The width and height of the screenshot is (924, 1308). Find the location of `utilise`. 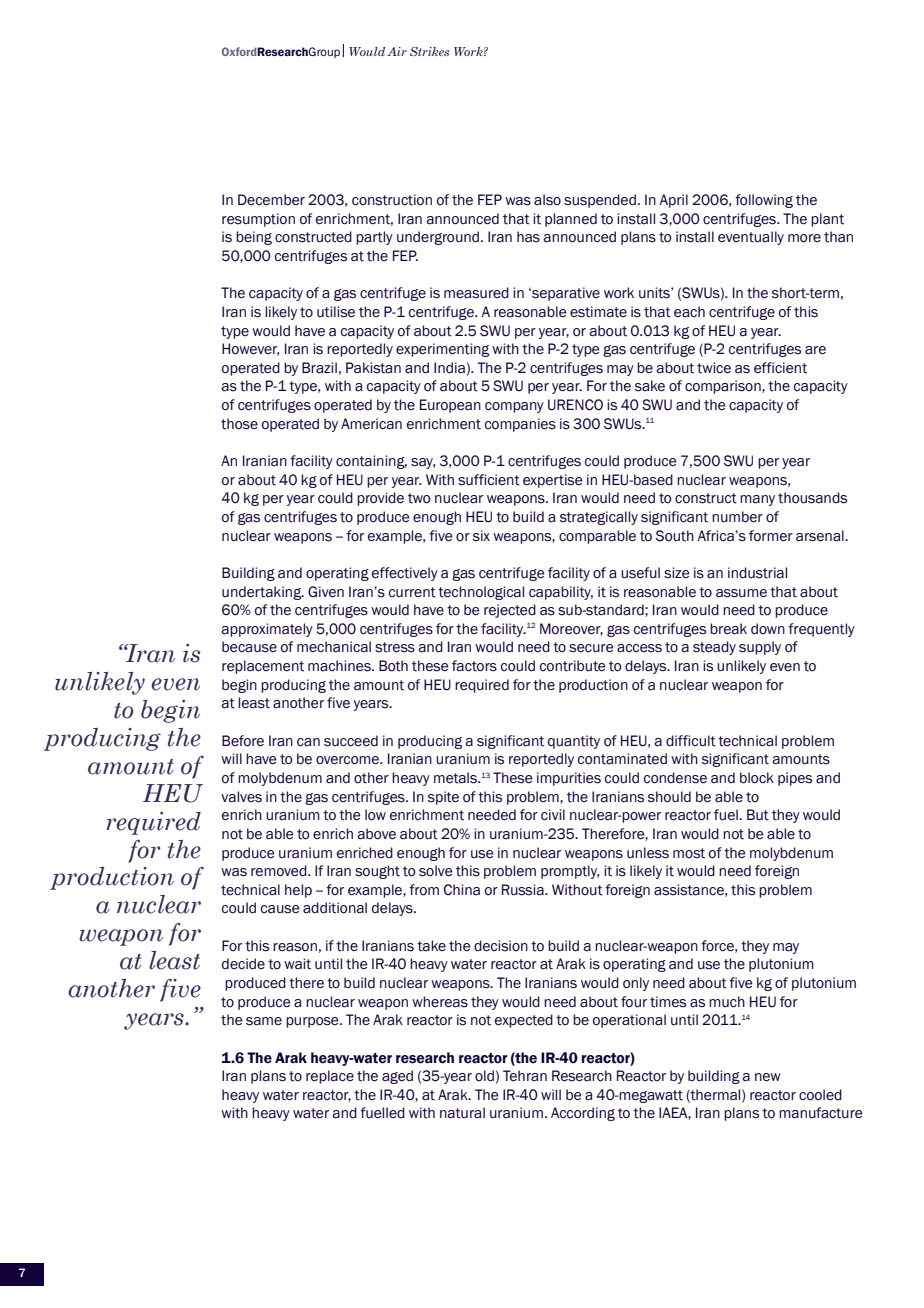

utilise is located at coordinates (336, 312).
